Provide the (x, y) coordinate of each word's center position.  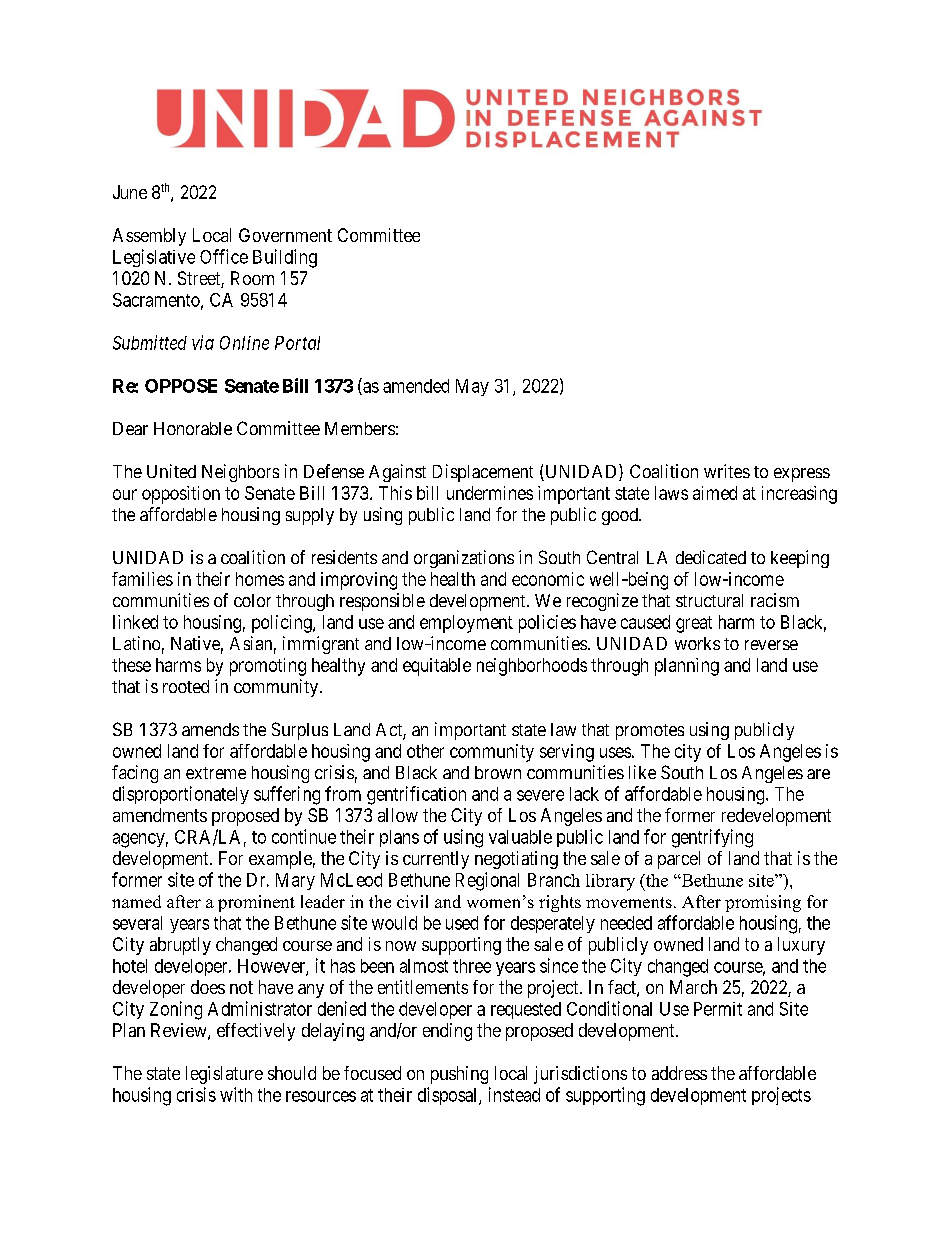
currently (436, 860)
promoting (268, 667)
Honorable (193, 428)
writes (727, 471)
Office (224, 256)
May (472, 387)
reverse (771, 645)
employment (466, 624)
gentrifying (712, 838)
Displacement (483, 473)
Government (285, 235)
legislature (224, 1075)
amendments (160, 815)
